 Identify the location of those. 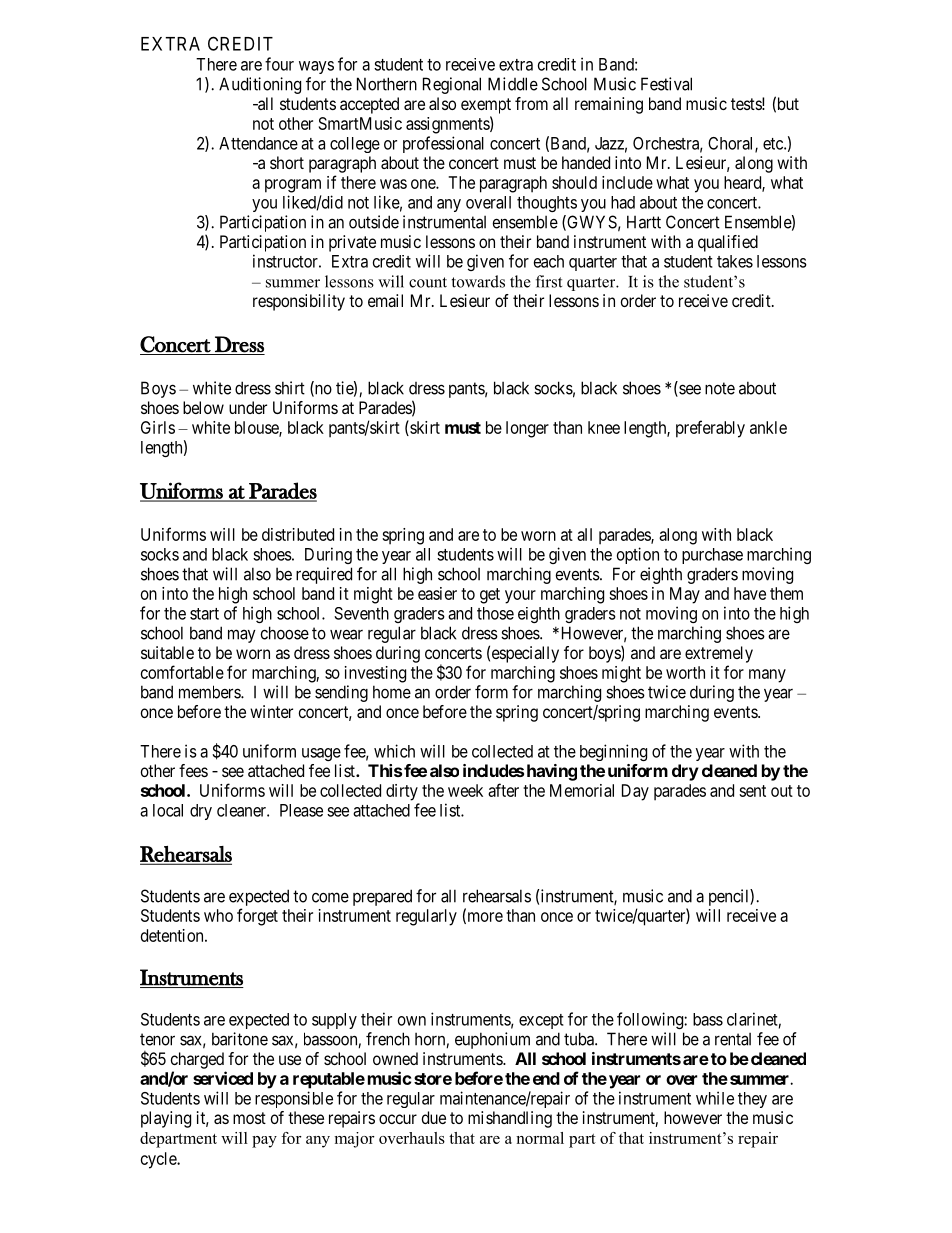
(495, 613).
